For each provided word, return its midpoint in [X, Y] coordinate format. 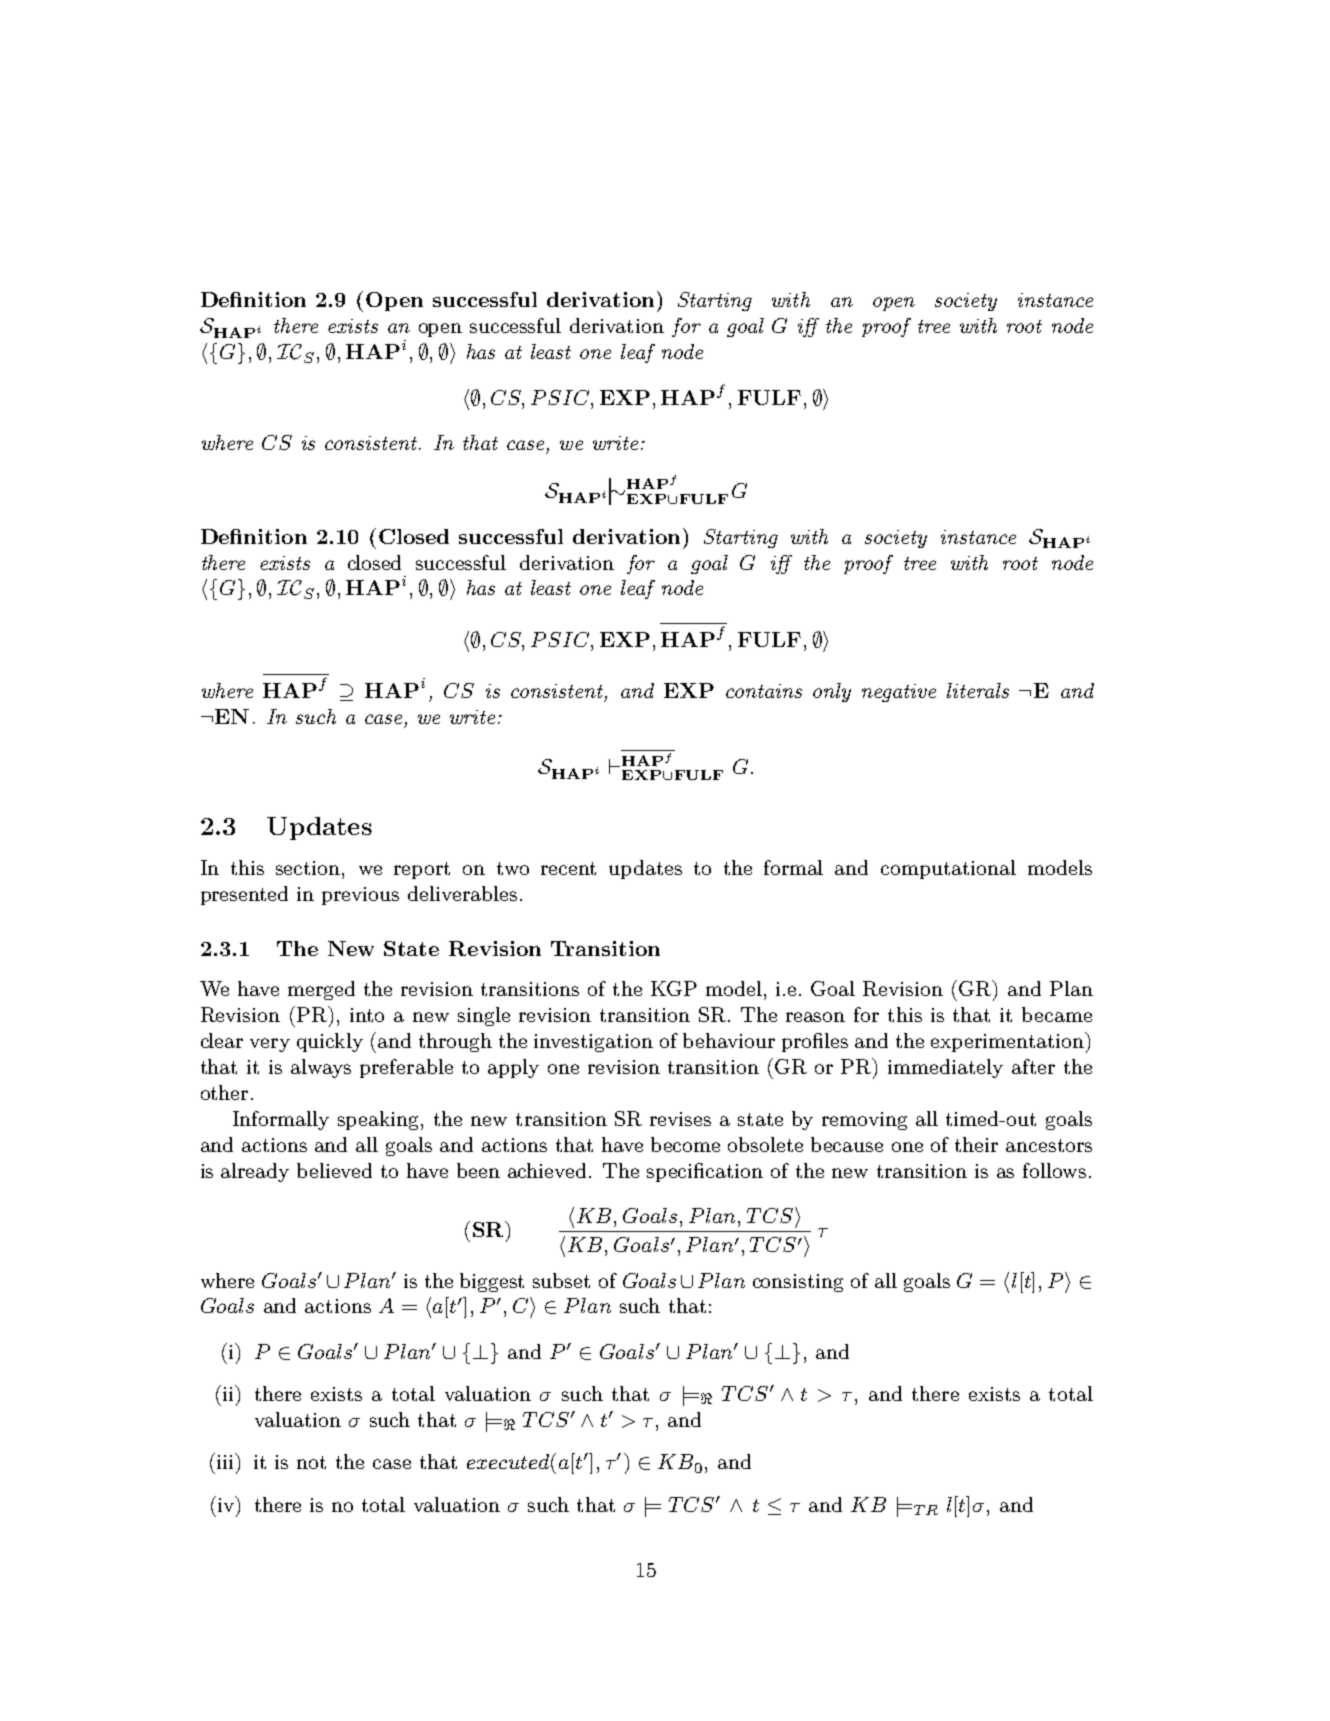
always [321, 1068]
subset [561, 1280]
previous [360, 896]
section [309, 868]
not [311, 1462]
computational [948, 869]
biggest [492, 1282]
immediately [945, 1068]
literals [978, 690]
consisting [798, 1283]
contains [764, 691]
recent [568, 868]
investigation [593, 1043]
